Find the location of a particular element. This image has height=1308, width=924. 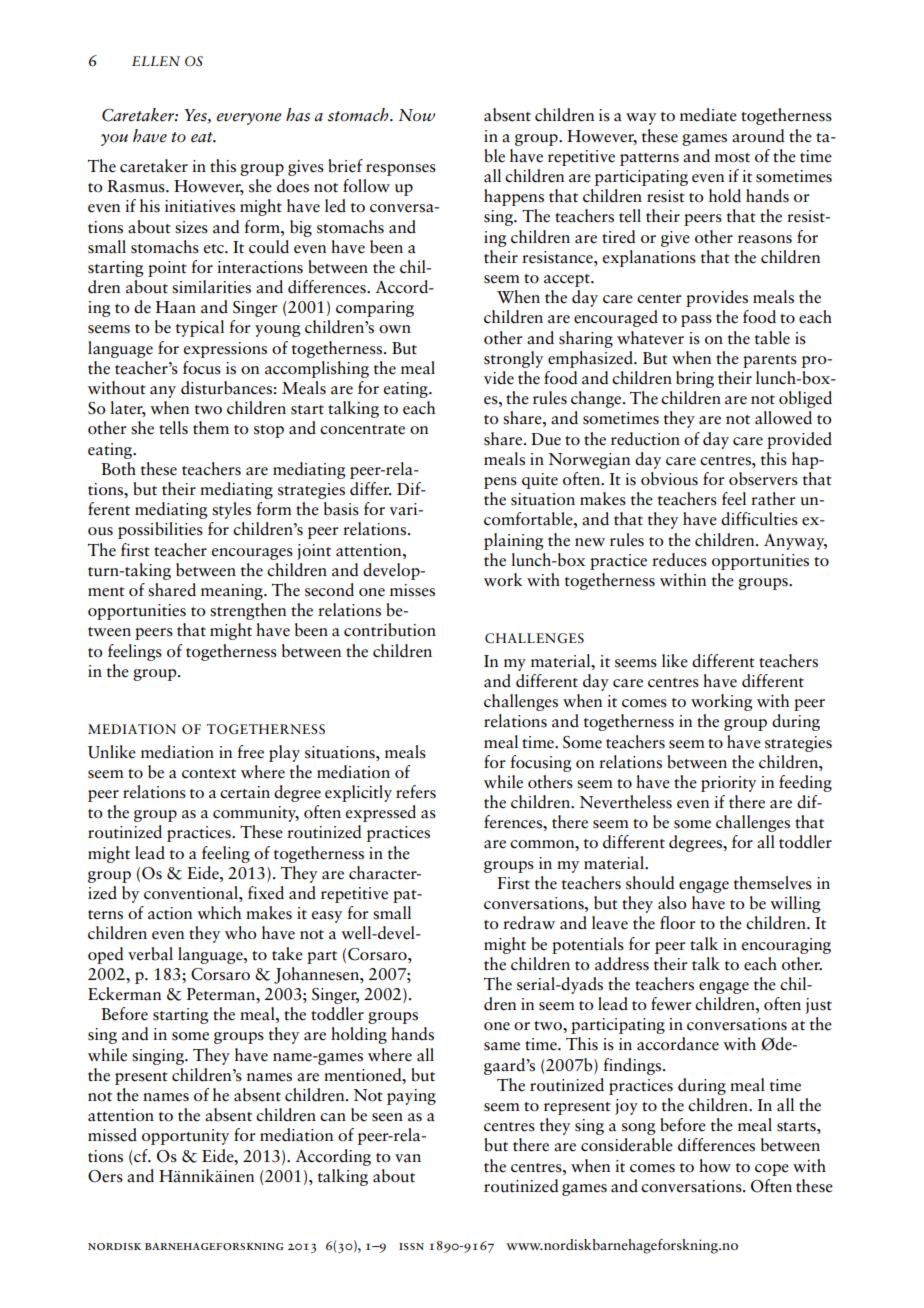

reduces is located at coordinates (679, 560).
